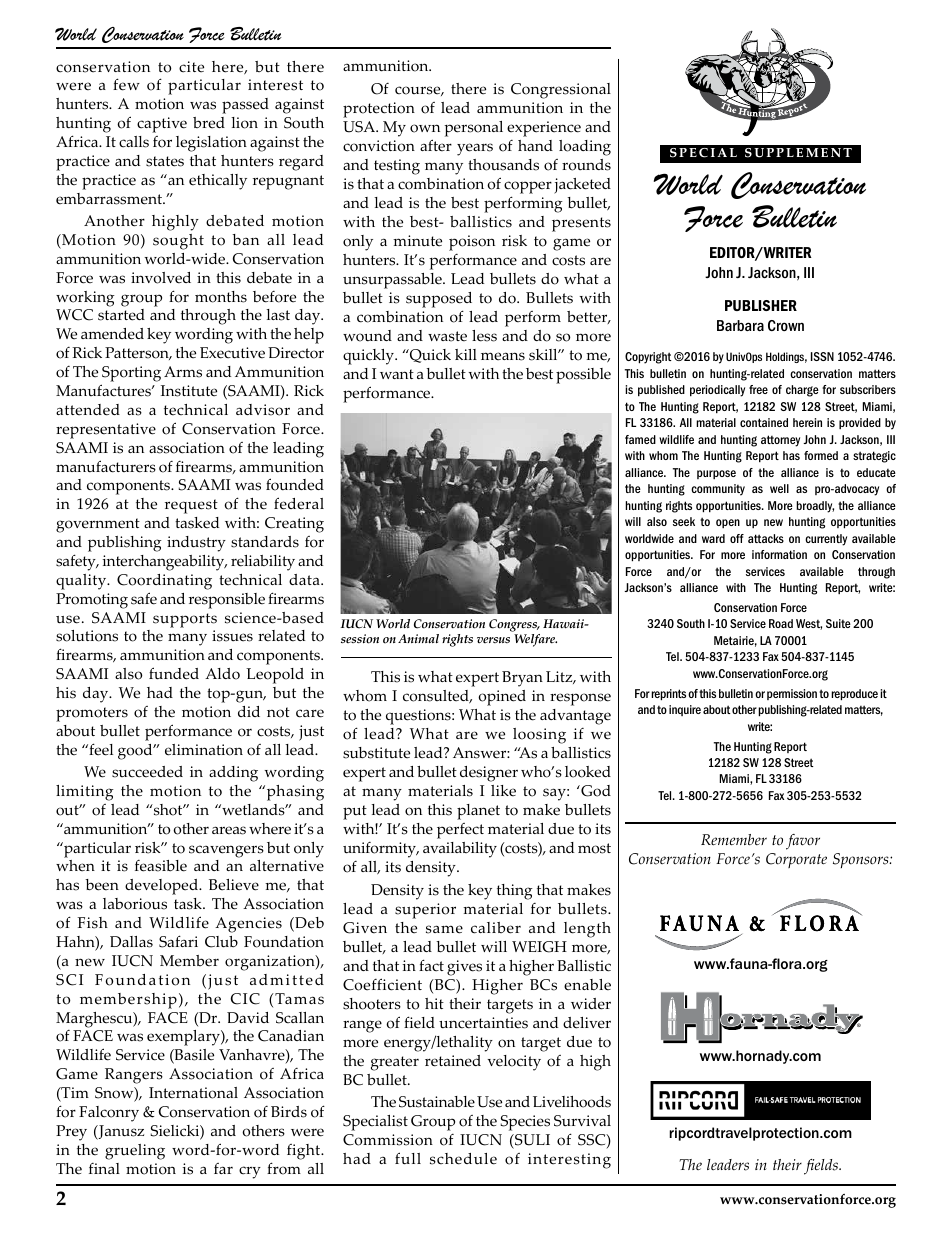  I want to click on schedule, so click(463, 1159).
